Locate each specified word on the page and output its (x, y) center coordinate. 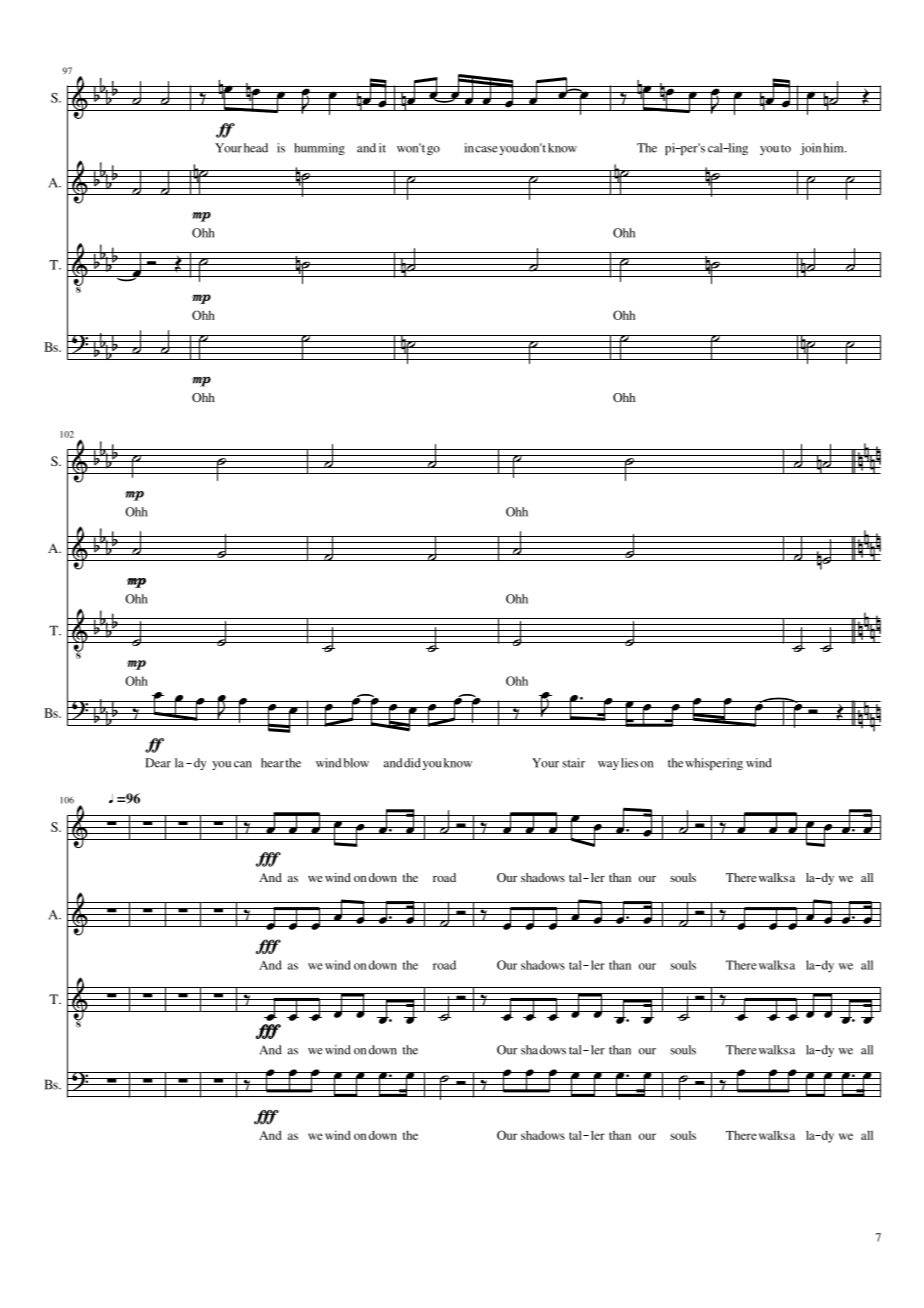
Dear (158, 763)
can (243, 764)
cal (716, 148)
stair (573, 763)
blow (356, 763)
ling (737, 149)
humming (319, 149)
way (608, 765)
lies (629, 763)
